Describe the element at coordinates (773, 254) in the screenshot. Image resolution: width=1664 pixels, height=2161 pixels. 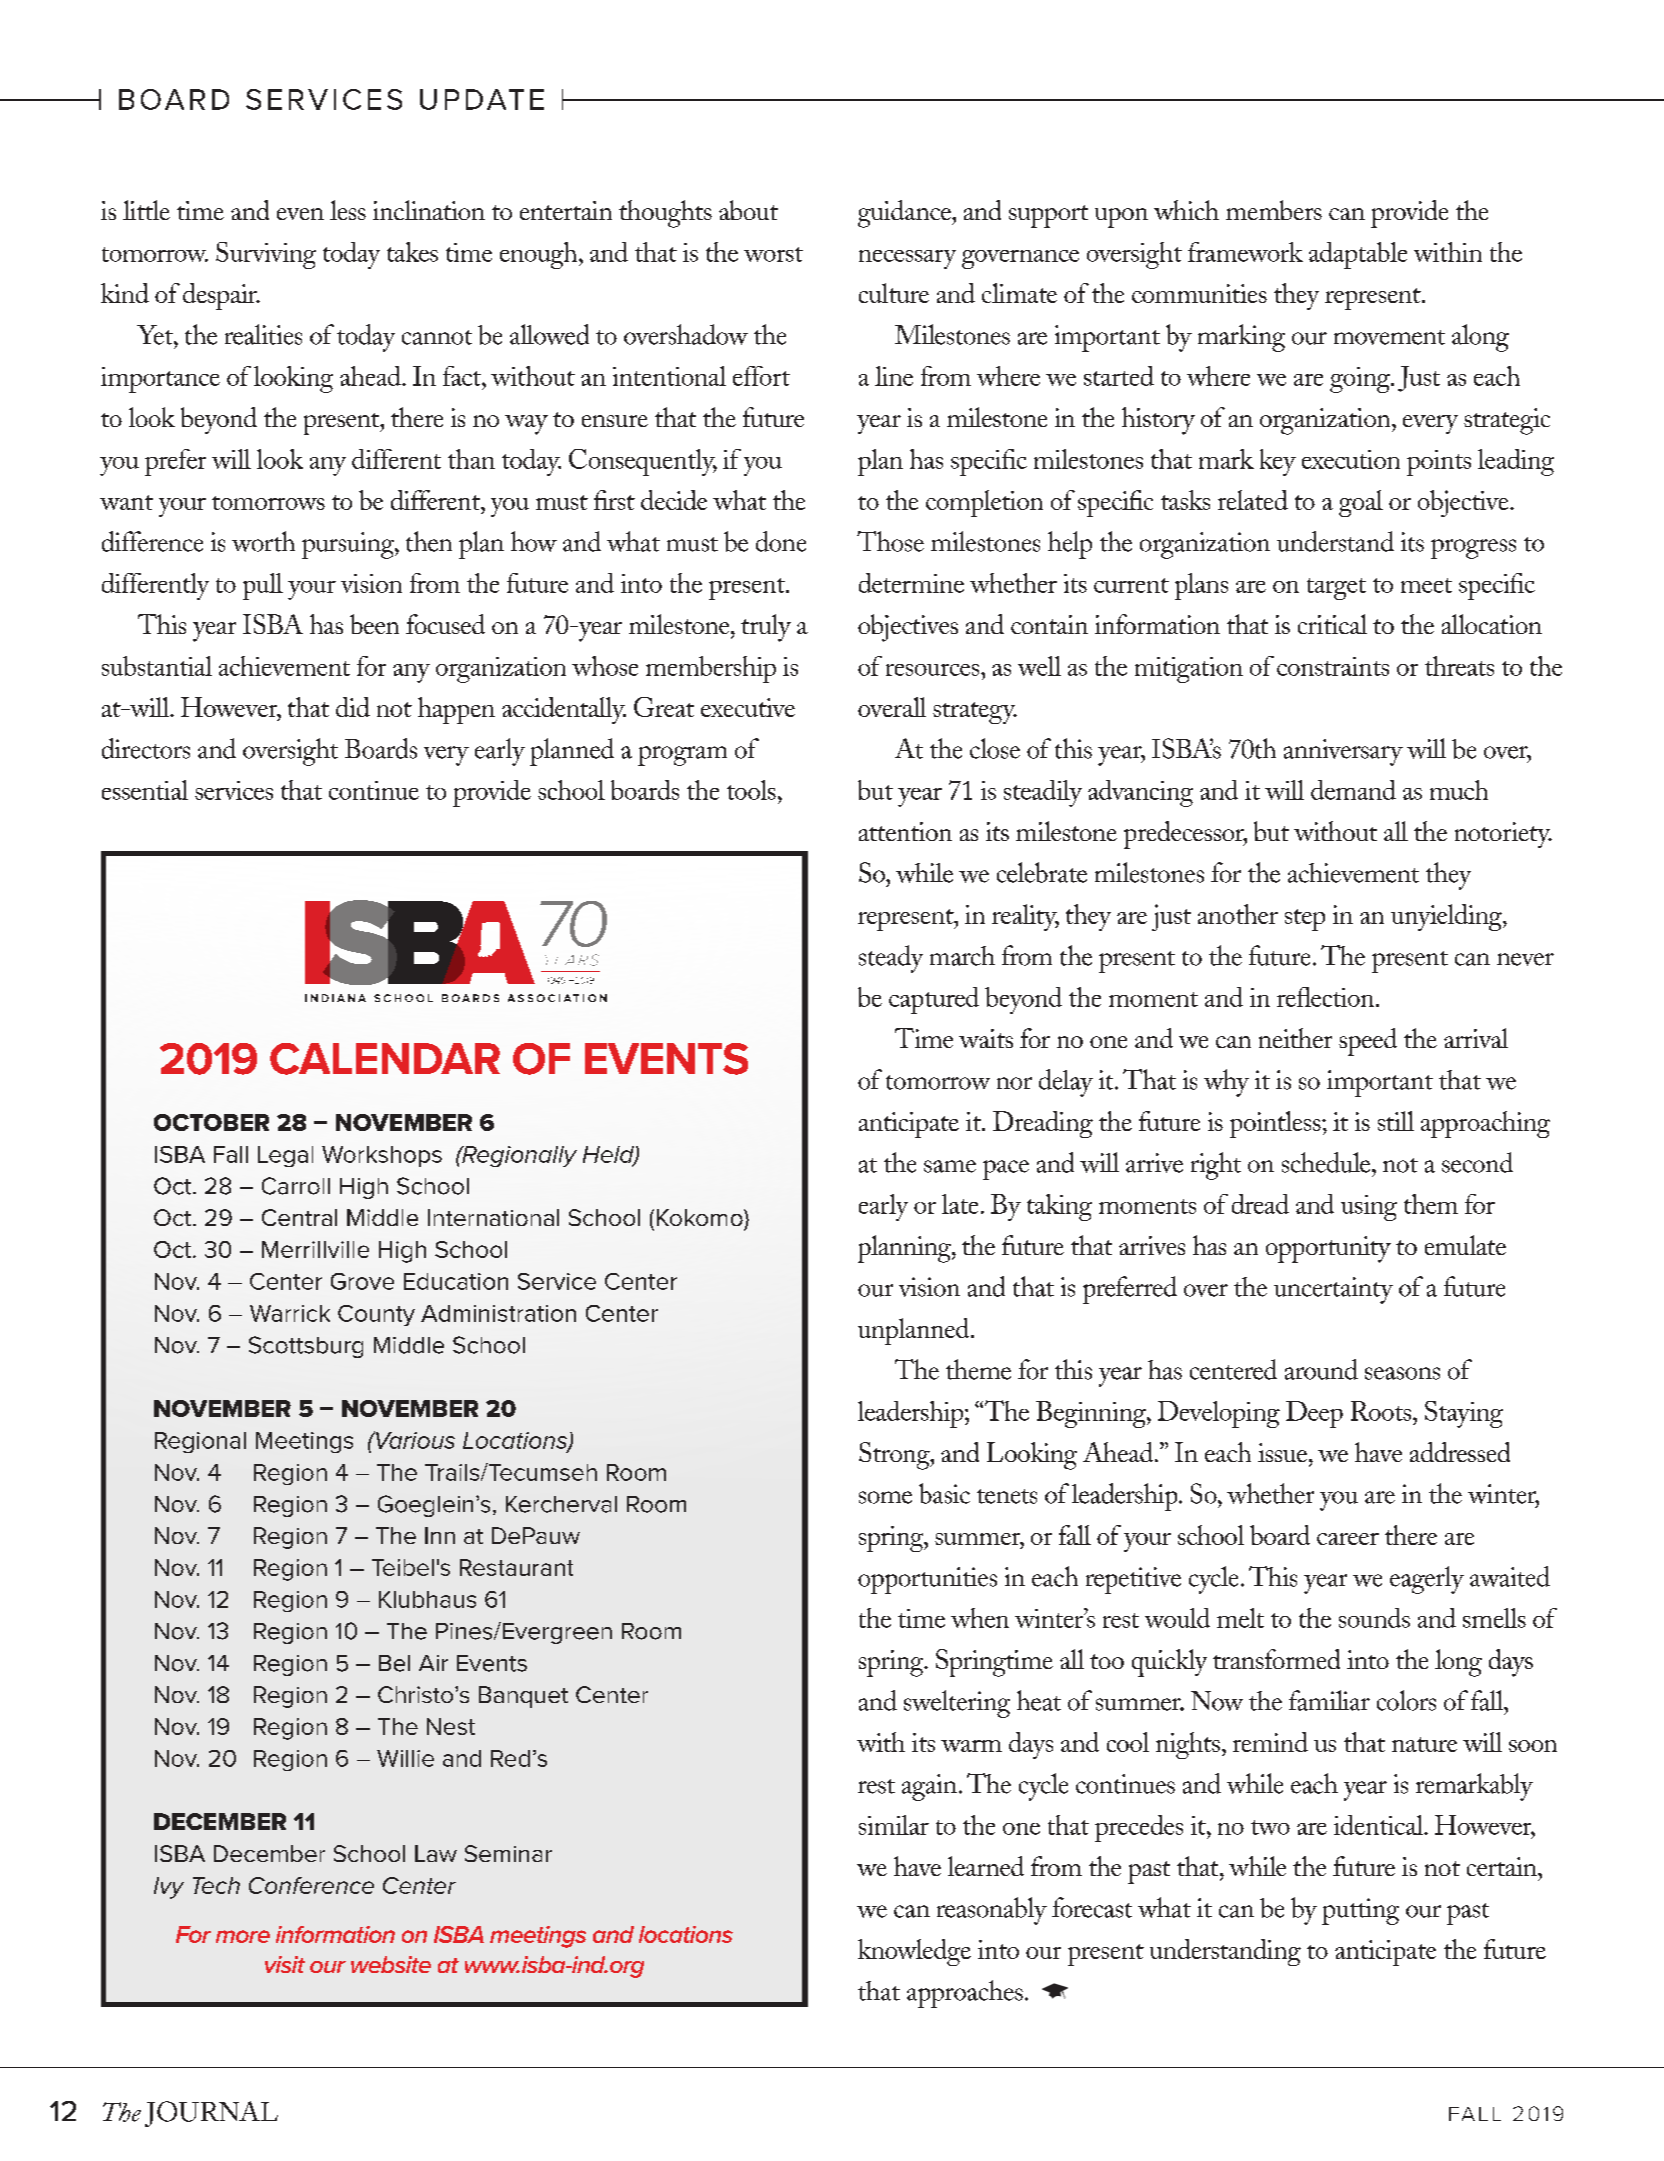
I see `worst` at that location.
